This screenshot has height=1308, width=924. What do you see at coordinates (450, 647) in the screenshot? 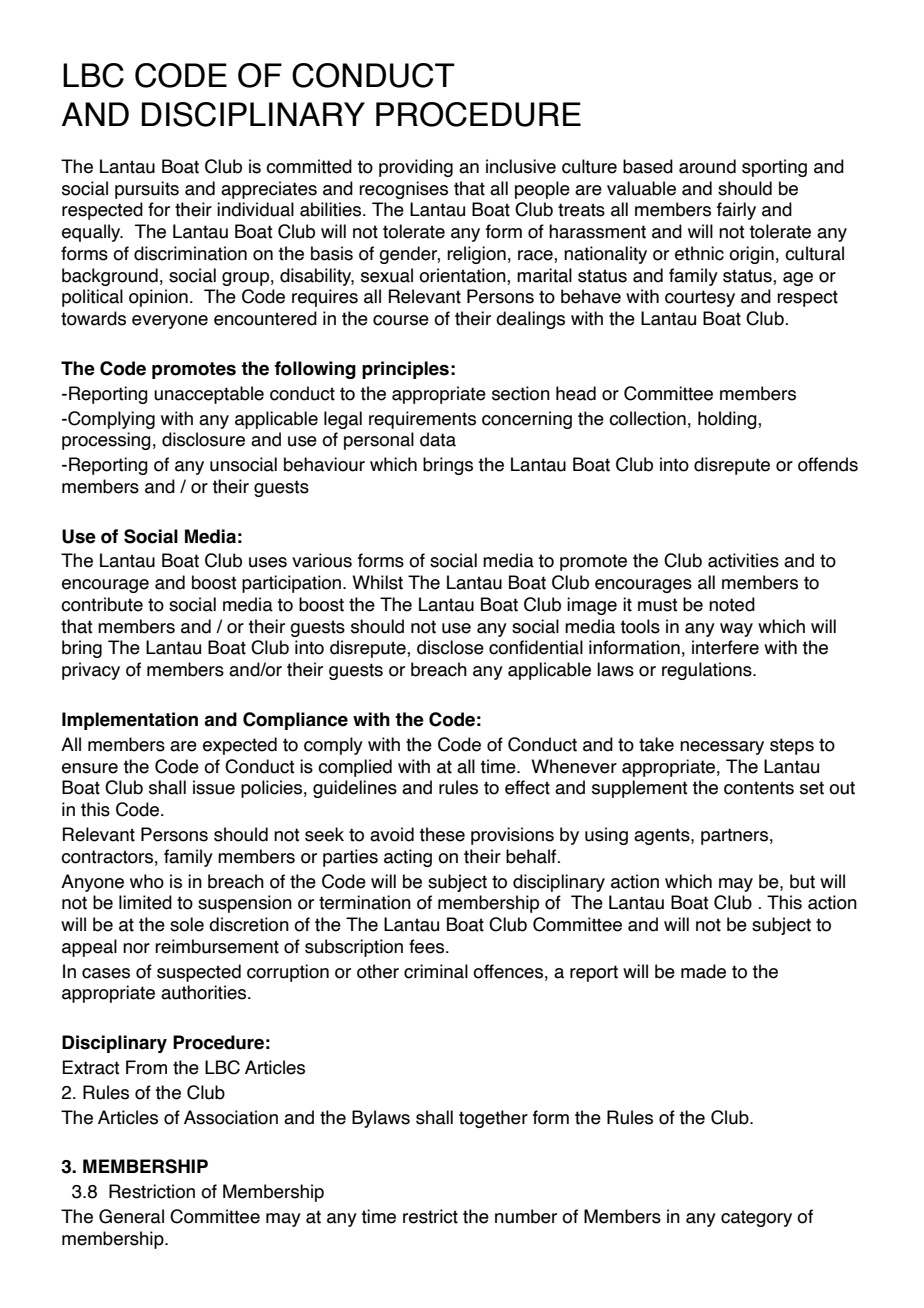
I see `disclose` at bounding box center [450, 647].
